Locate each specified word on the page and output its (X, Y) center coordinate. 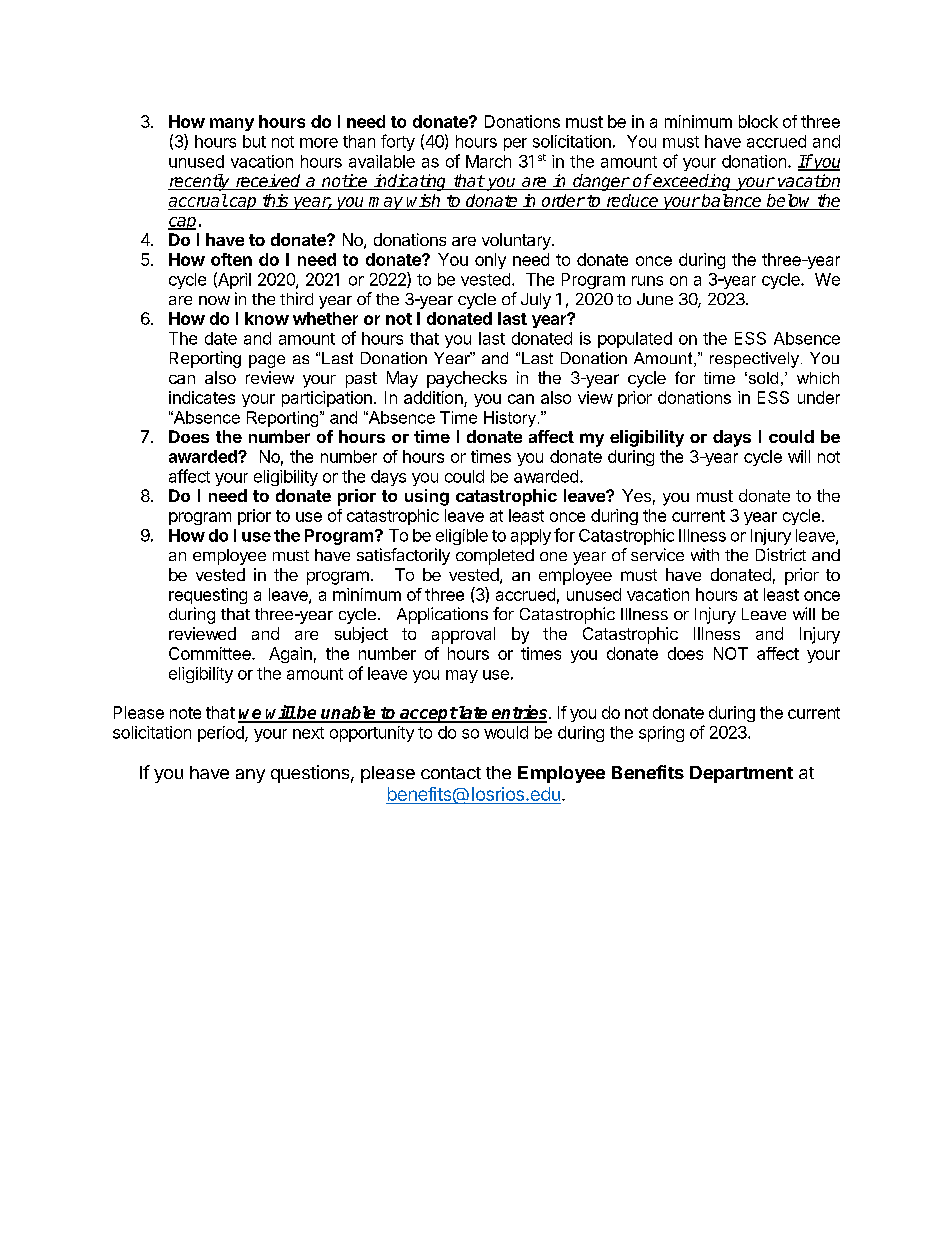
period (222, 734)
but (254, 141)
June (655, 299)
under (819, 397)
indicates (202, 397)
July (536, 301)
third (296, 298)
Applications (442, 615)
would (506, 732)
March (488, 161)
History (510, 419)
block (758, 121)
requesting (208, 596)
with (705, 554)
